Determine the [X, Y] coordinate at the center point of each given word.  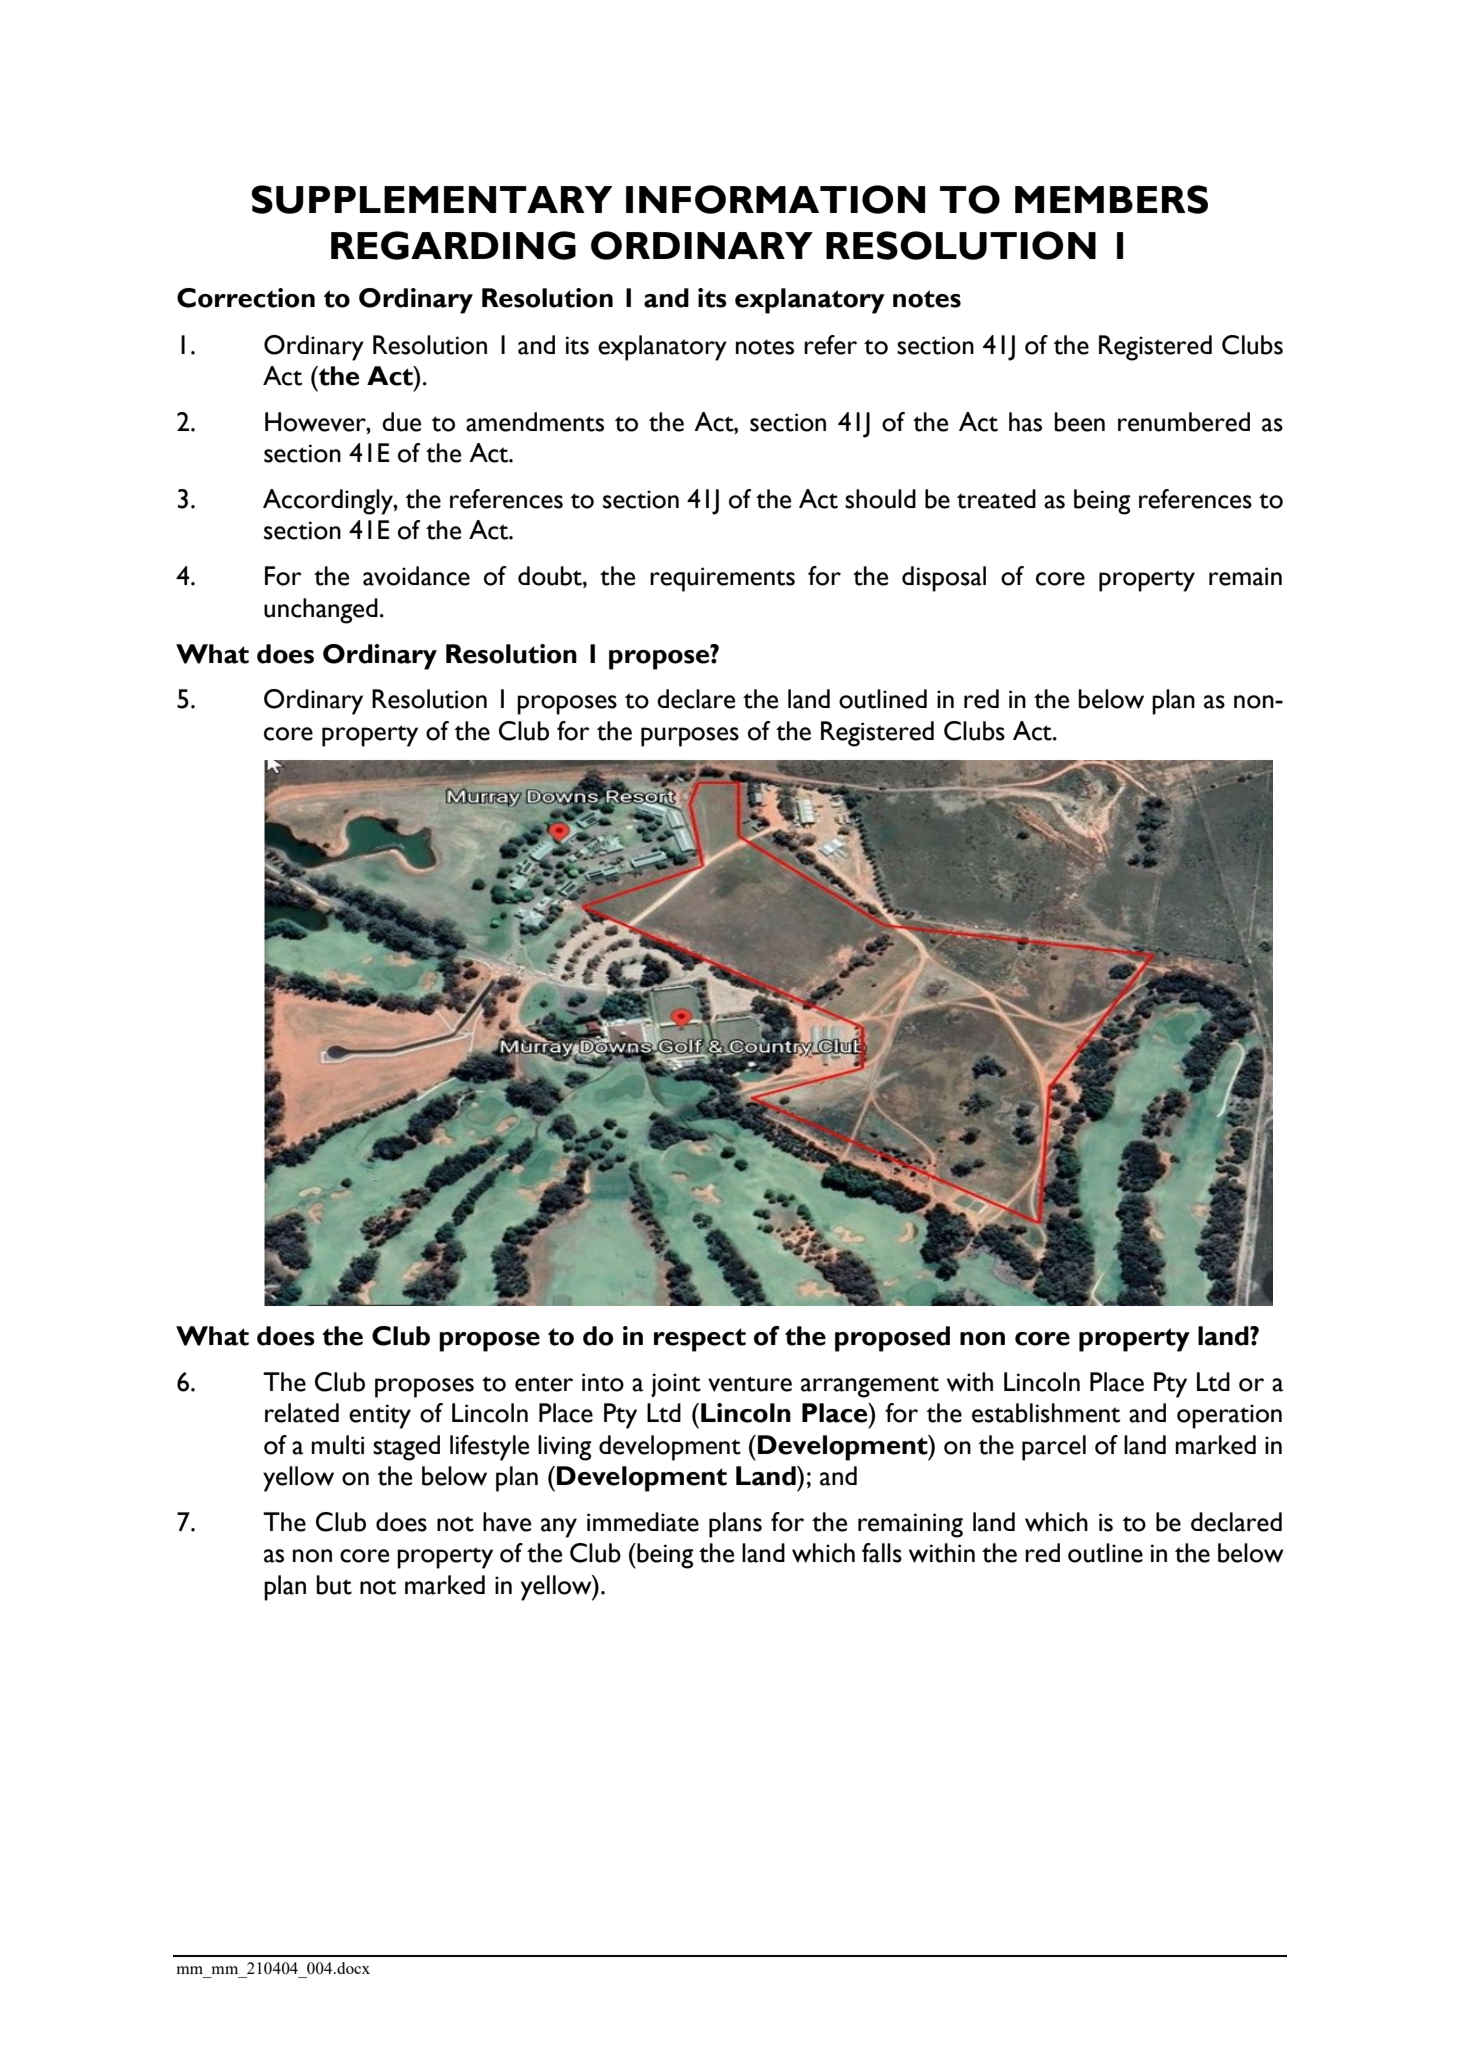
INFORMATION [775, 199]
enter [544, 1384]
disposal [944, 579]
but [334, 1585]
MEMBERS [1111, 199]
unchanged [321, 611]
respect [700, 1340]
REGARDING [453, 245]
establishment [1046, 1413]
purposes [690, 737]
